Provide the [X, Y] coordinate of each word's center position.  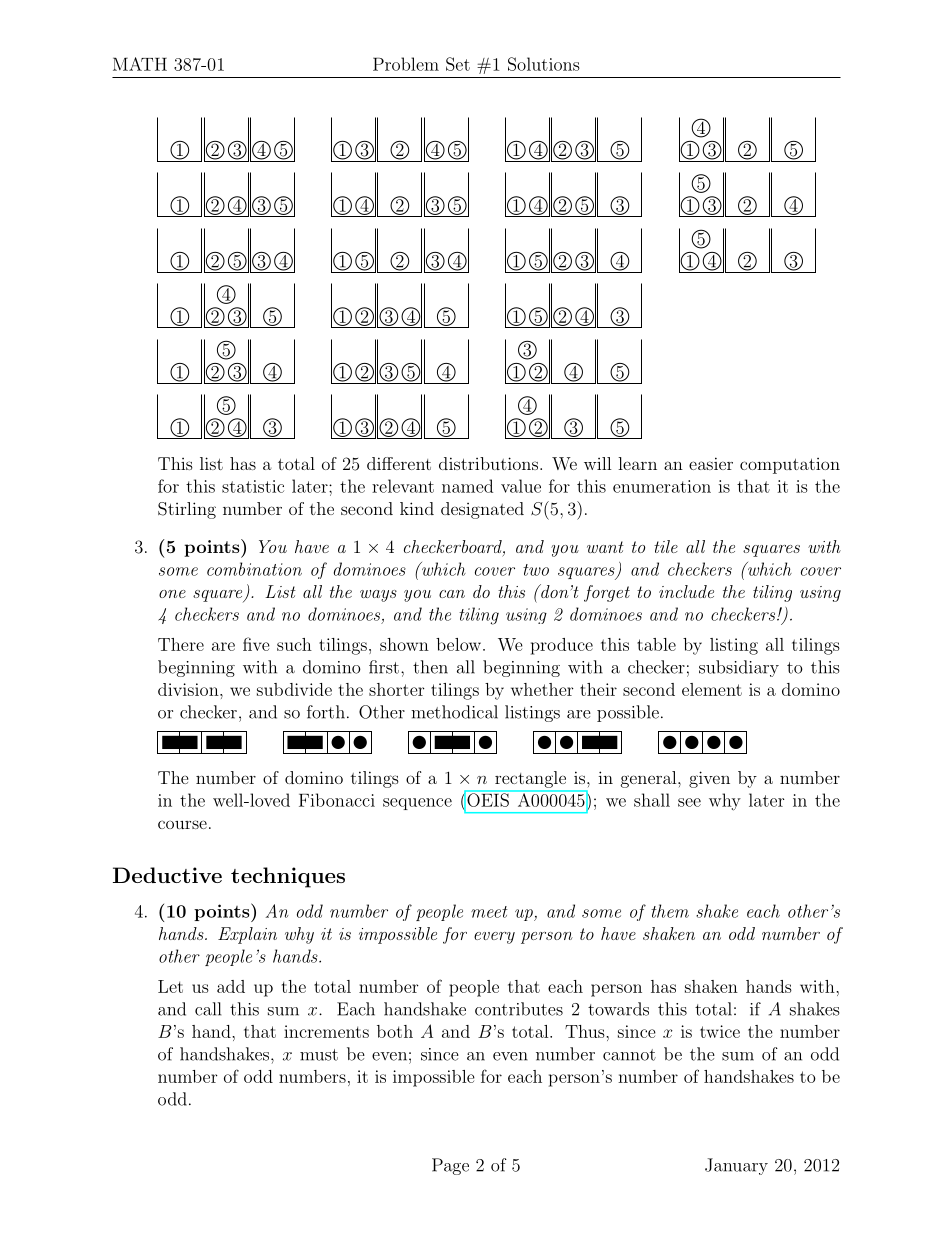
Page [450, 1166]
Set [458, 64]
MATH [140, 64]
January [736, 1166]
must [319, 1055]
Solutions [544, 64]
